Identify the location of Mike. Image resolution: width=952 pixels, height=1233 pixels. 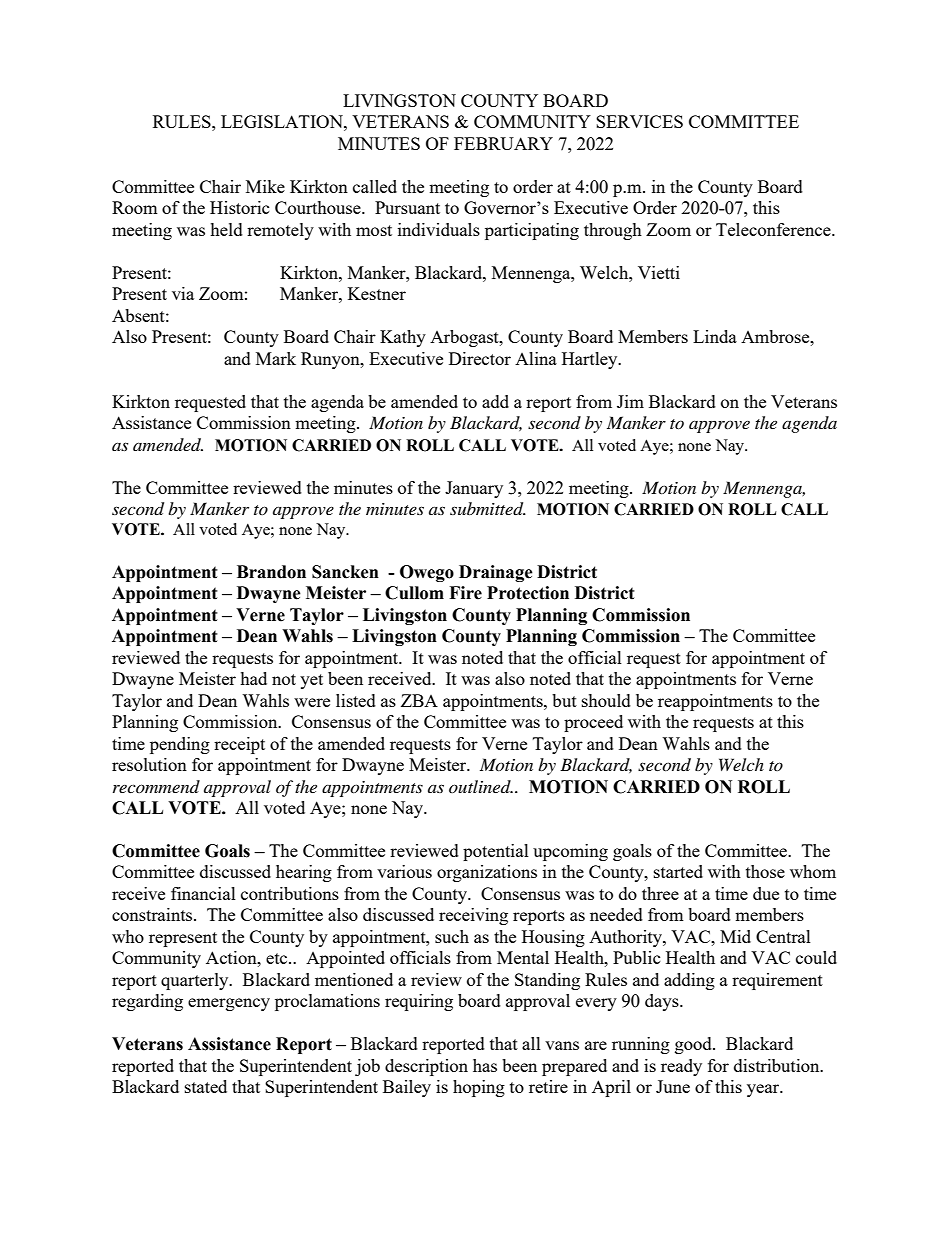
(265, 186).
